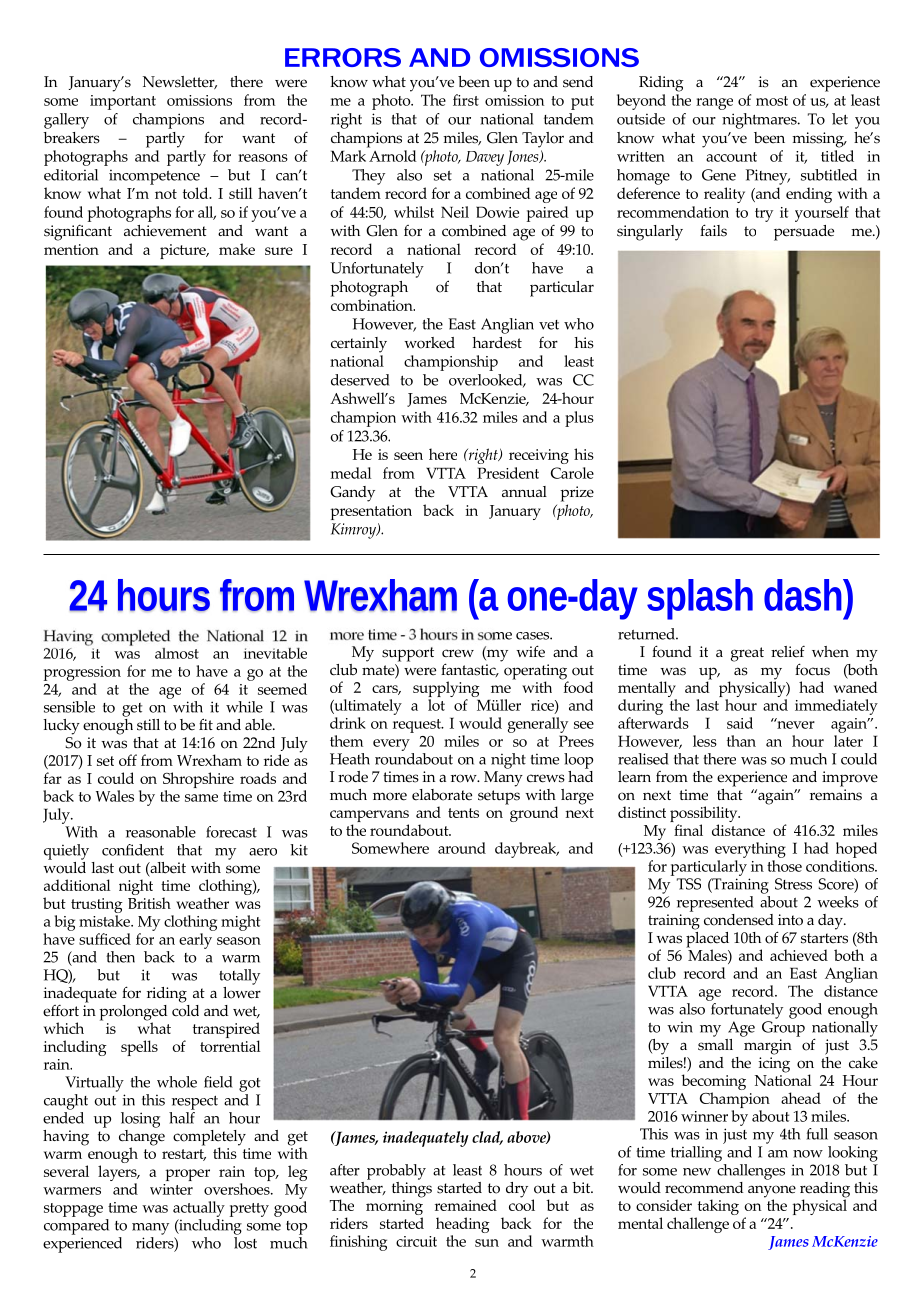  What do you see at coordinates (123, 102) in the screenshot?
I see `important` at bounding box center [123, 102].
